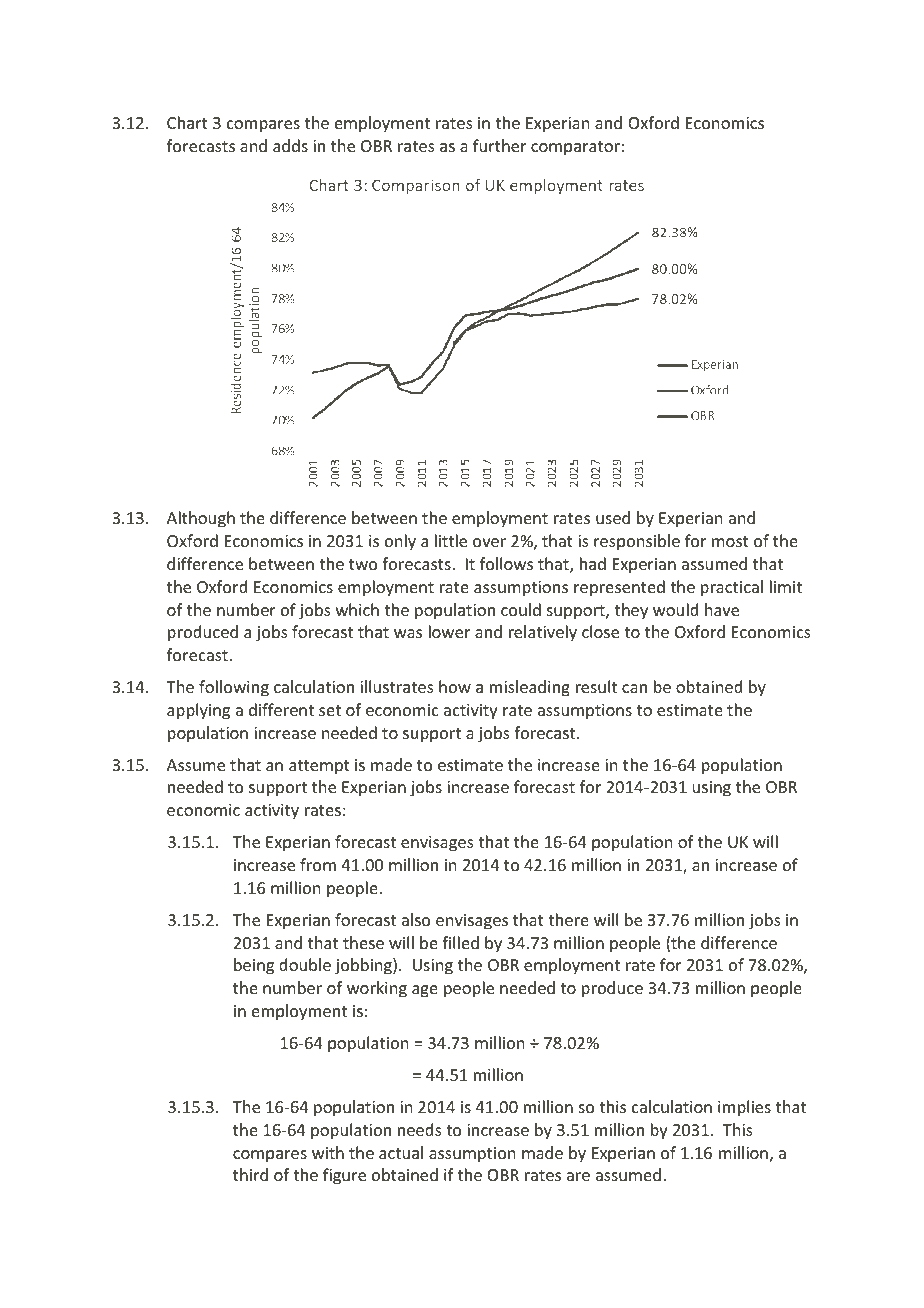 The image size is (924, 1308). Describe the element at coordinates (489, 542) in the page. I see `over` at that location.
